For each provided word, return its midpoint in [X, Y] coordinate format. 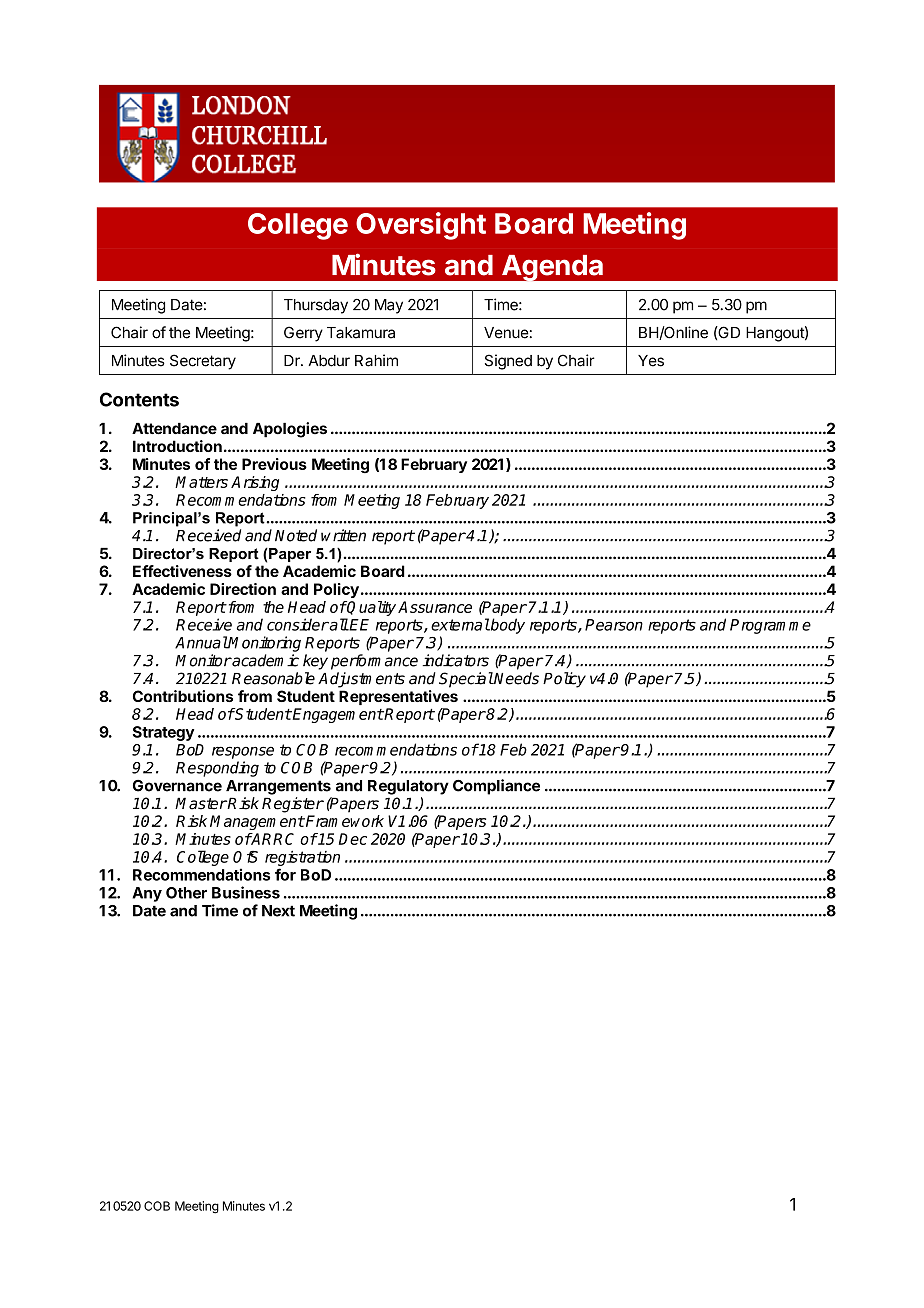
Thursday [316, 306]
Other [186, 893]
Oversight [421, 226]
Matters [201, 482]
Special [466, 680]
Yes [651, 361]
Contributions [183, 696]
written [343, 535]
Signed [508, 362]
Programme [770, 626]
